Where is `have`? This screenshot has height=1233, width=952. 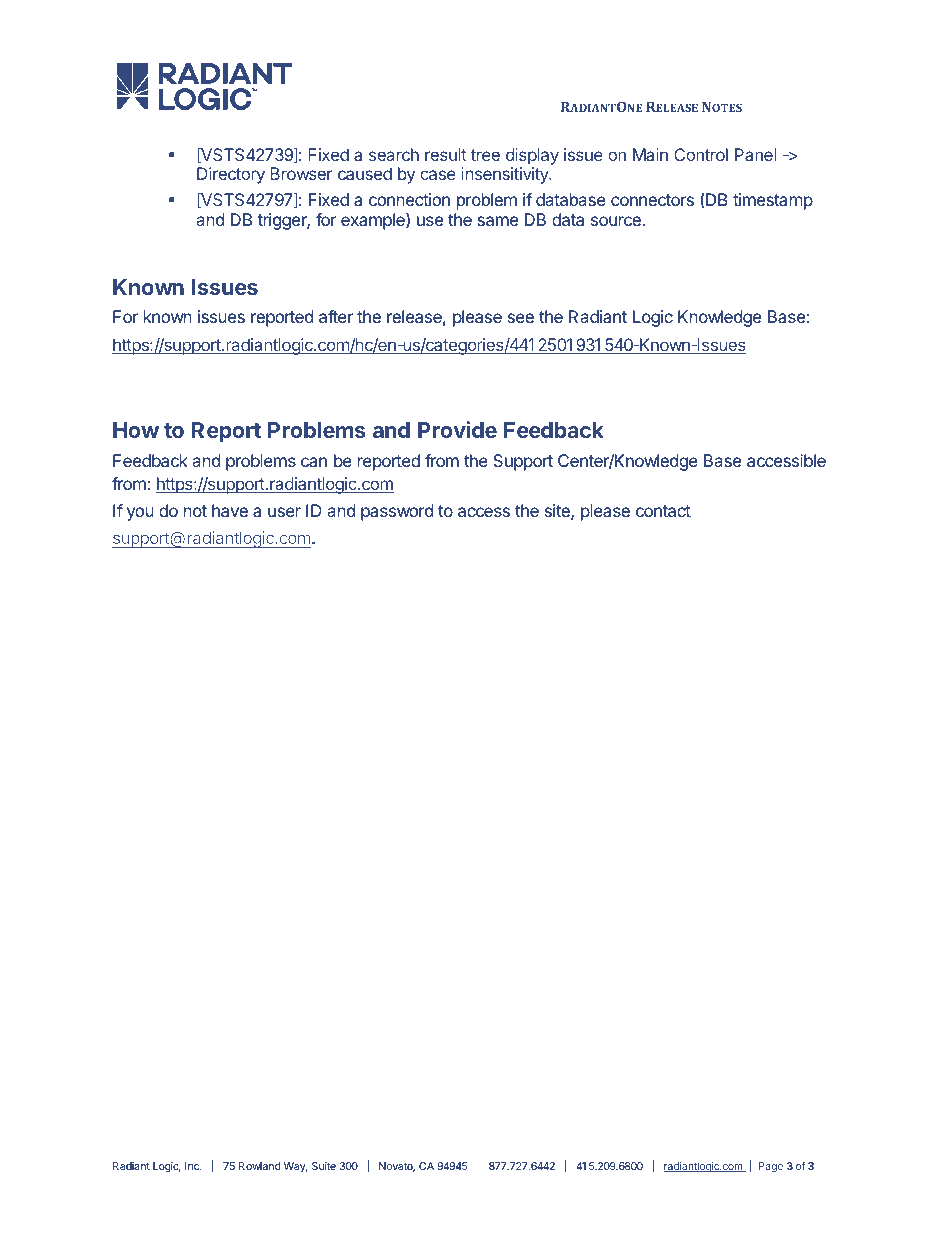 have is located at coordinates (230, 510).
